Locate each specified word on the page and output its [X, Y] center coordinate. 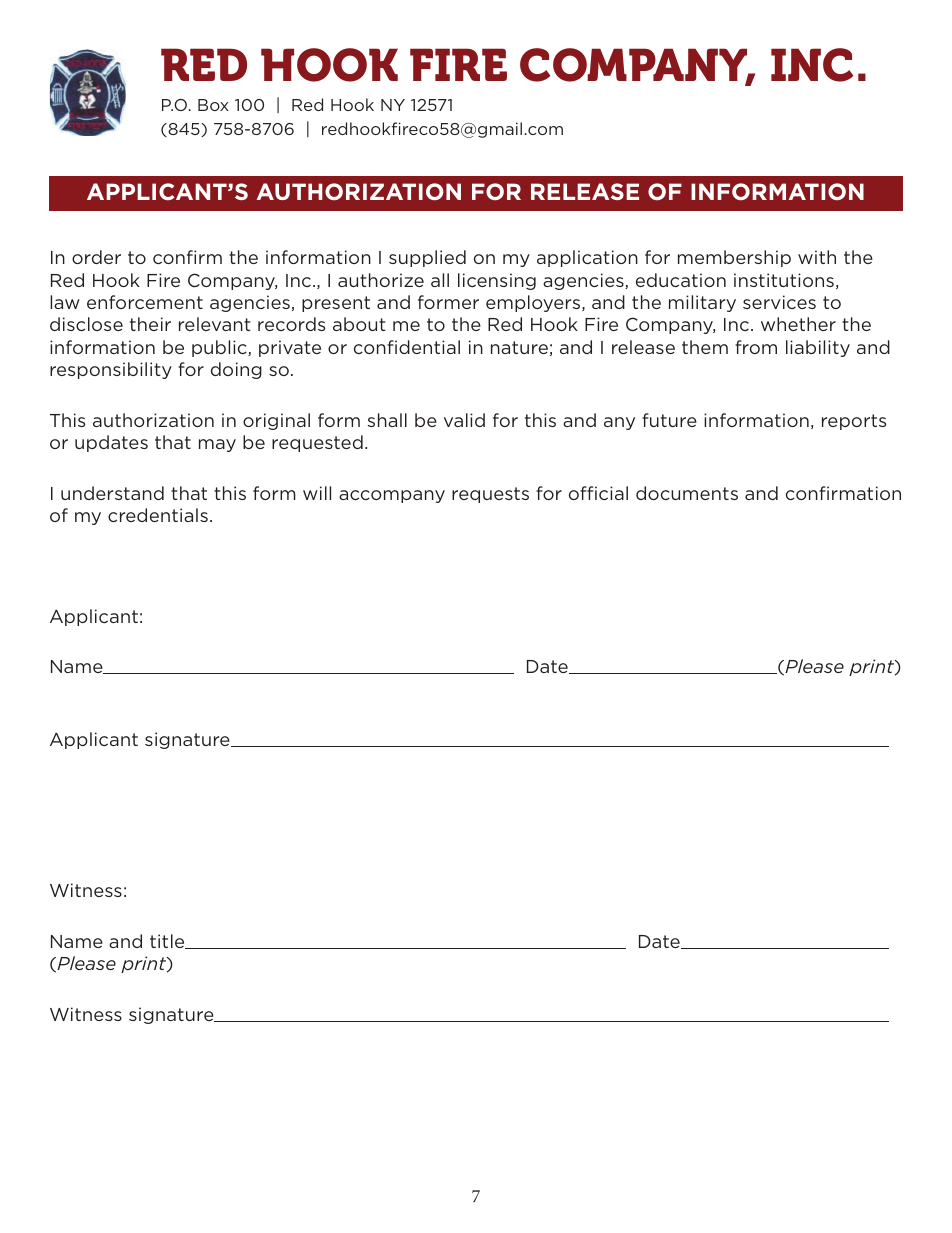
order [96, 257]
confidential [407, 347]
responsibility [111, 370]
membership [734, 258]
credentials [158, 515]
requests [490, 495]
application [587, 258]
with [817, 257]
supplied [427, 258]
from [756, 347]
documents [687, 493]
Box [213, 105]
